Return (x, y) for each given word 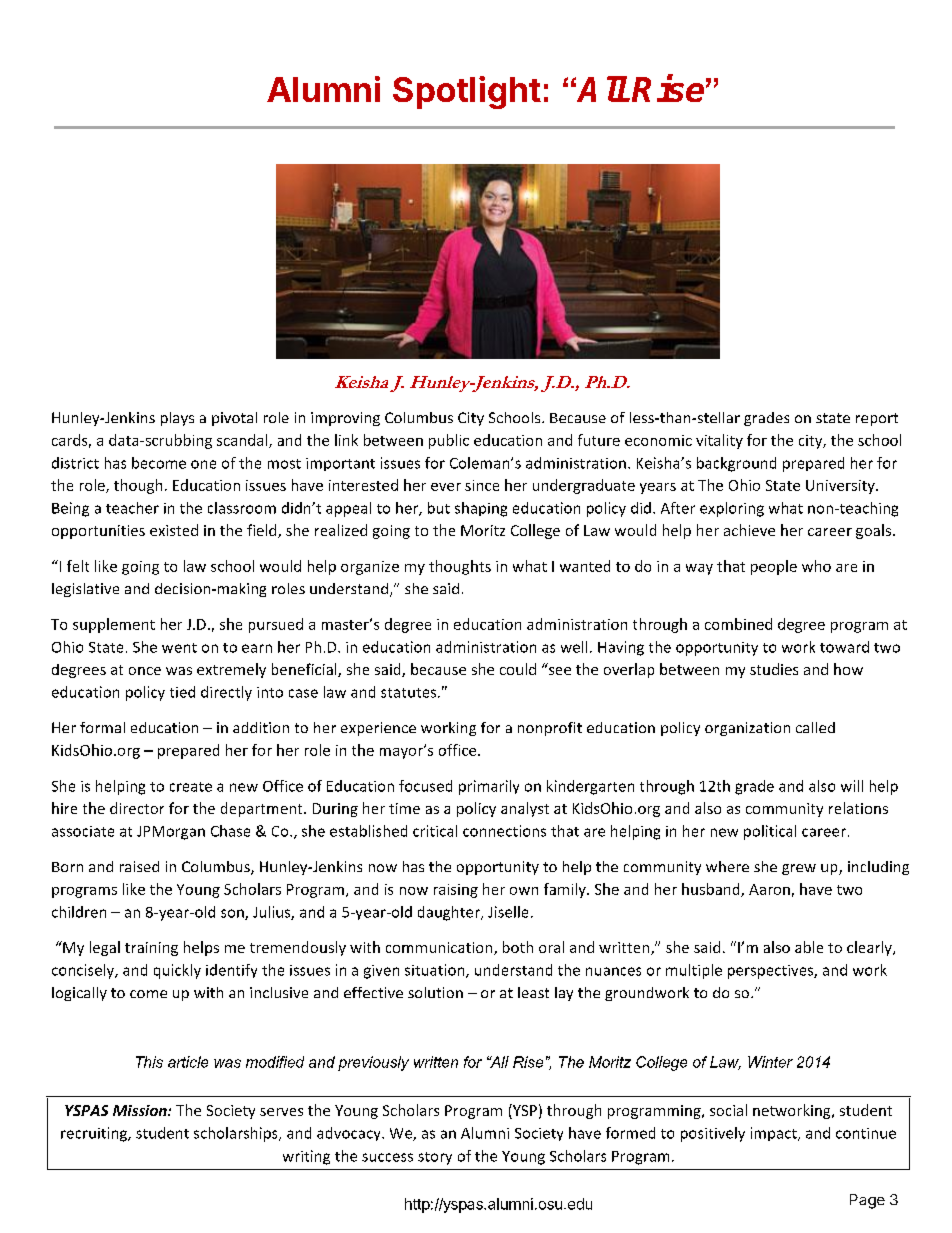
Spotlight (467, 92)
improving (345, 419)
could (518, 669)
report (877, 419)
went (179, 648)
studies (774, 669)
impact (775, 1134)
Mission (141, 1110)
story (435, 1158)
